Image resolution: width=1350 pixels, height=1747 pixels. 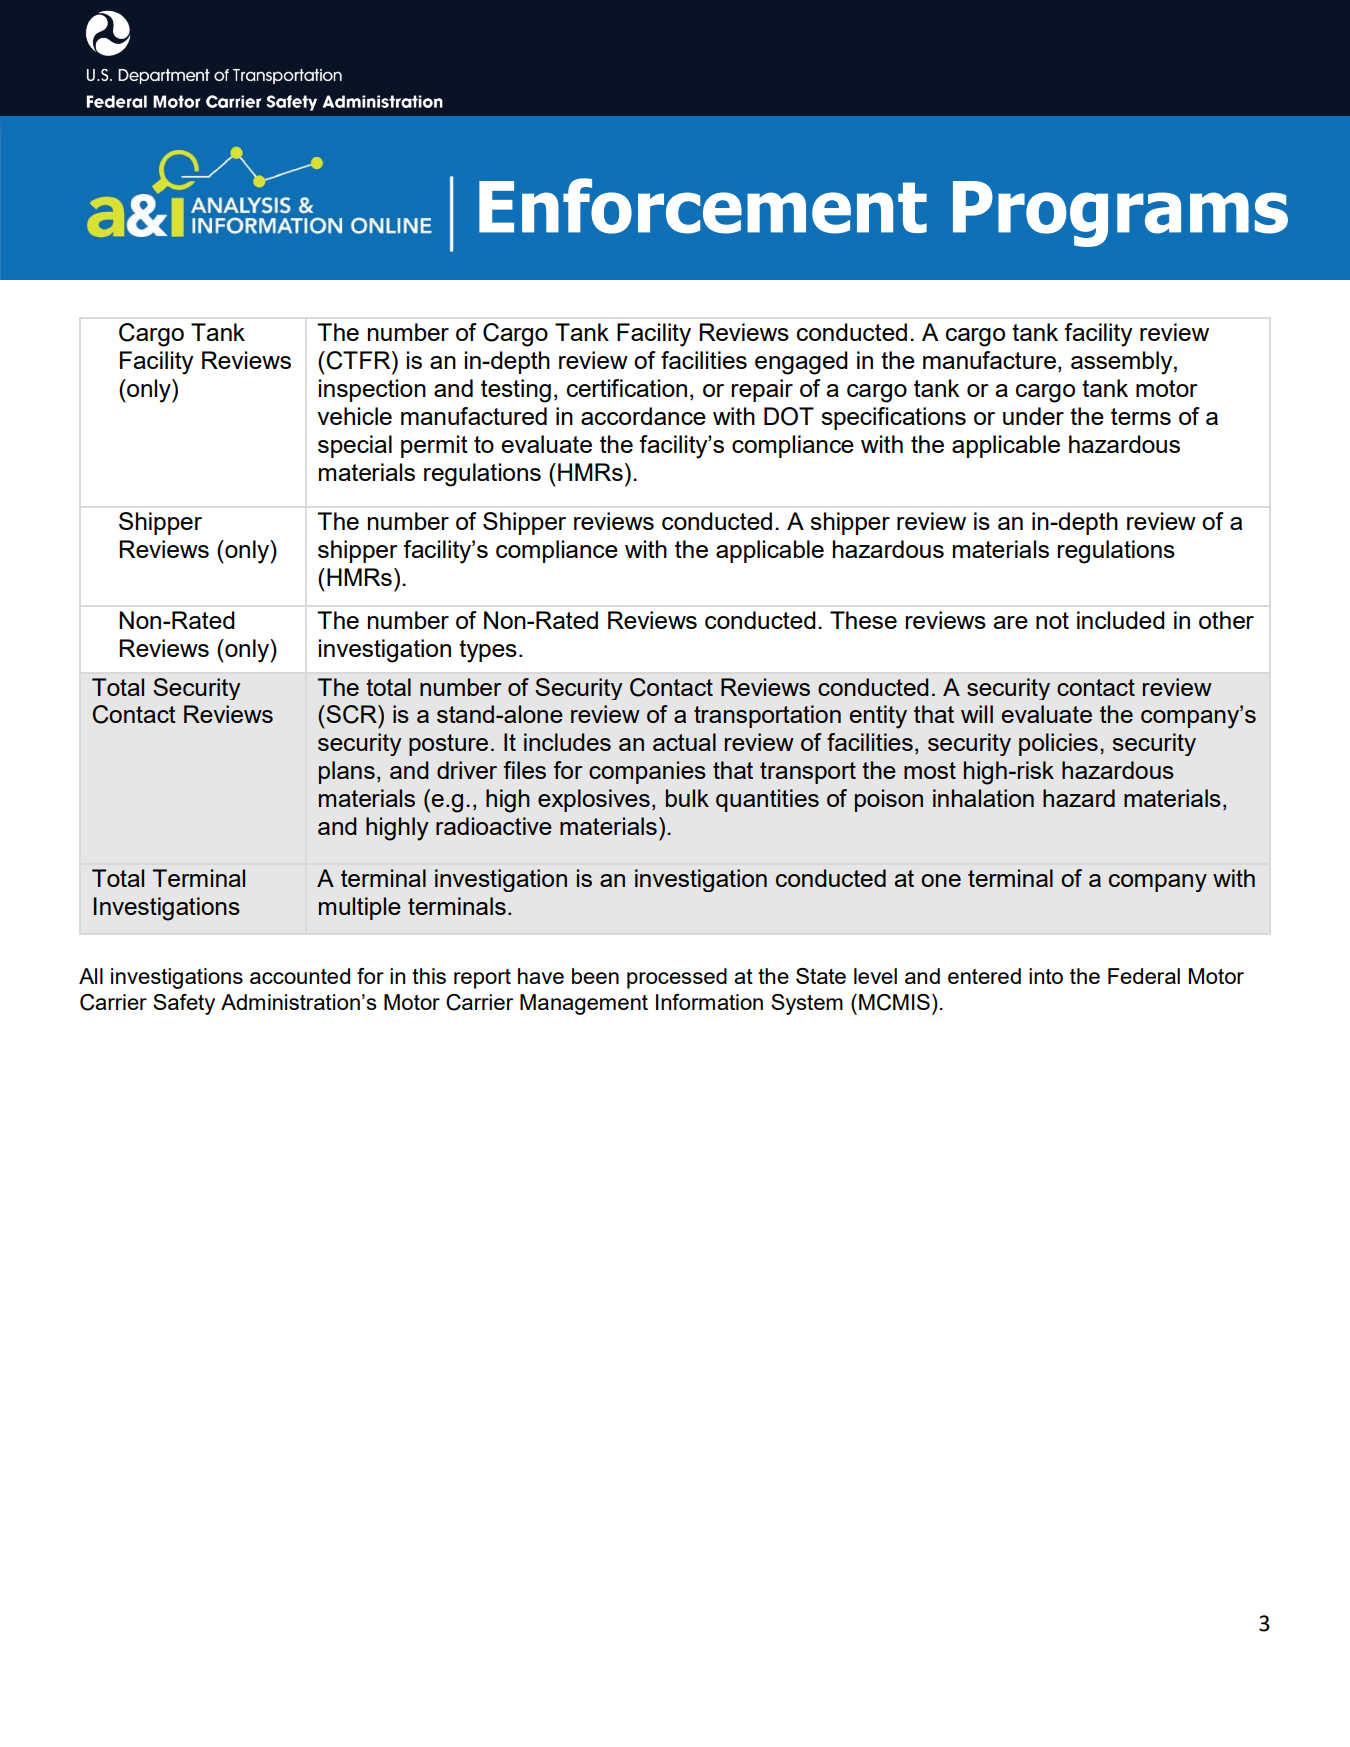 I want to click on Programs, so click(x=1120, y=214).
